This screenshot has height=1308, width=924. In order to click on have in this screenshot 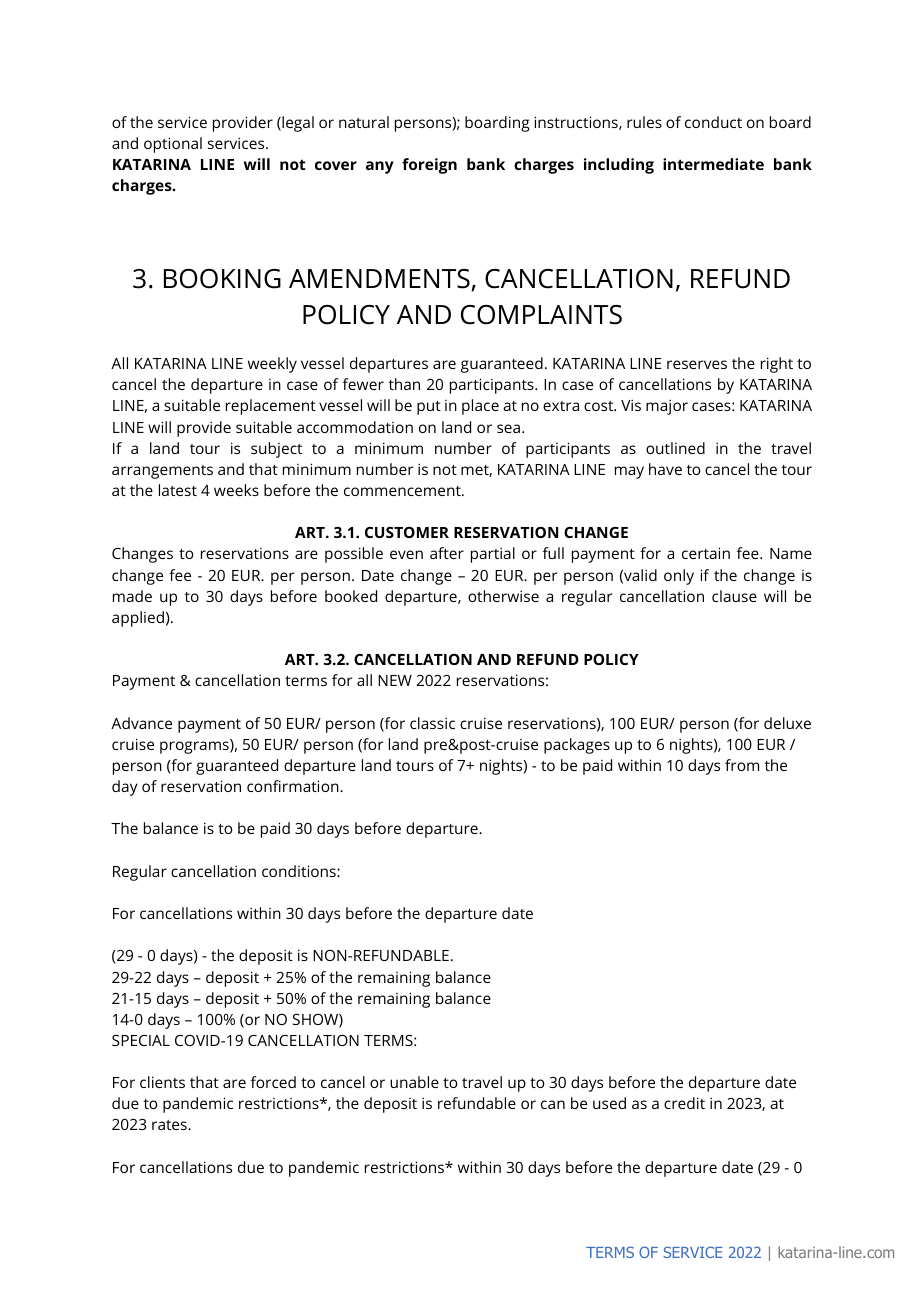, I will do `click(665, 469)`.
